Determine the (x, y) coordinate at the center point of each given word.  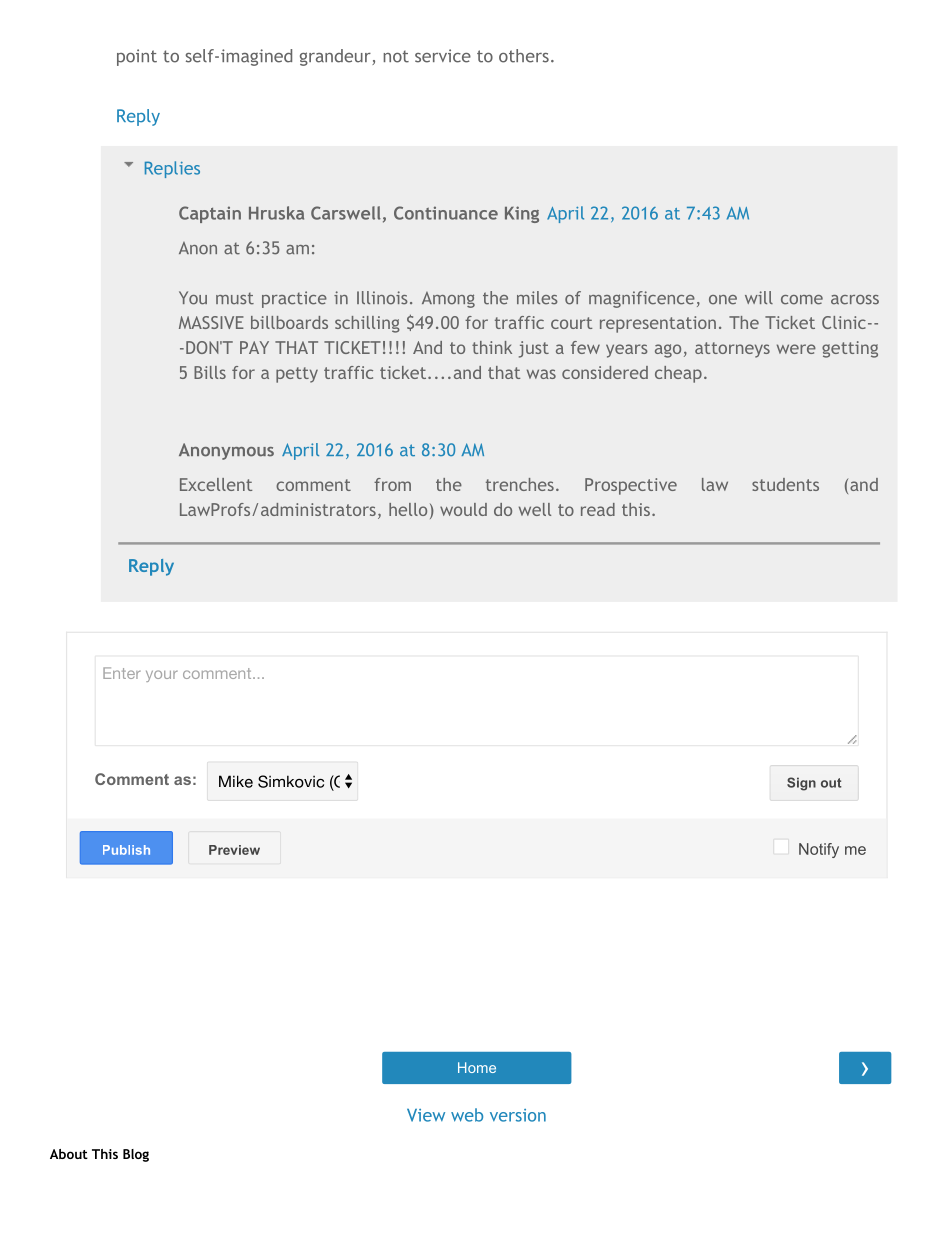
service (443, 56)
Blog (136, 1155)
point (137, 57)
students (785, 484)
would (463, 509)
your (162, 676)
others (524, 56)
